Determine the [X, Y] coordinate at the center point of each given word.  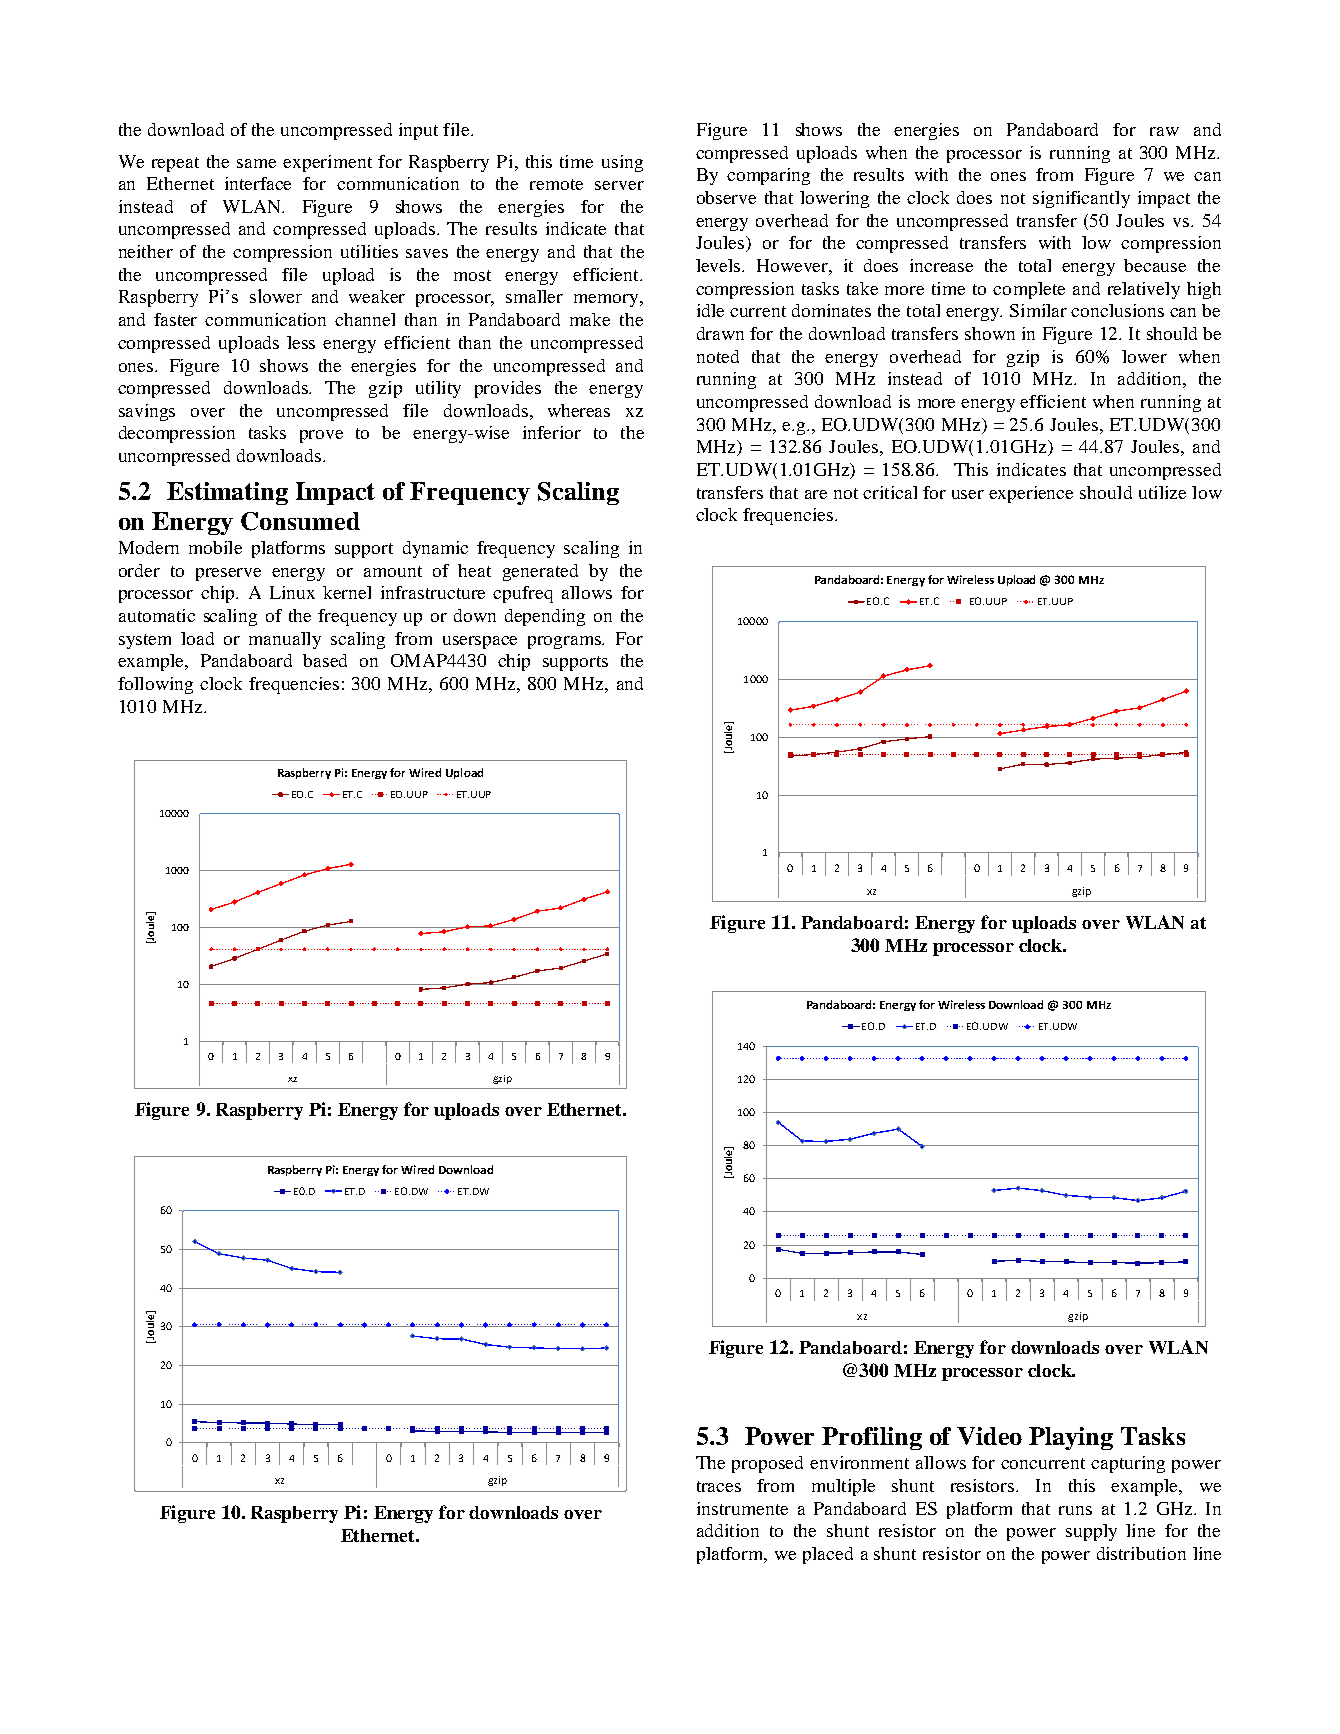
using [622, 163]
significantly [1081, 199]
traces [719, 1486]
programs [566, 642]
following [155, 685]
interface [258, 183]
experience [1031, 494]
